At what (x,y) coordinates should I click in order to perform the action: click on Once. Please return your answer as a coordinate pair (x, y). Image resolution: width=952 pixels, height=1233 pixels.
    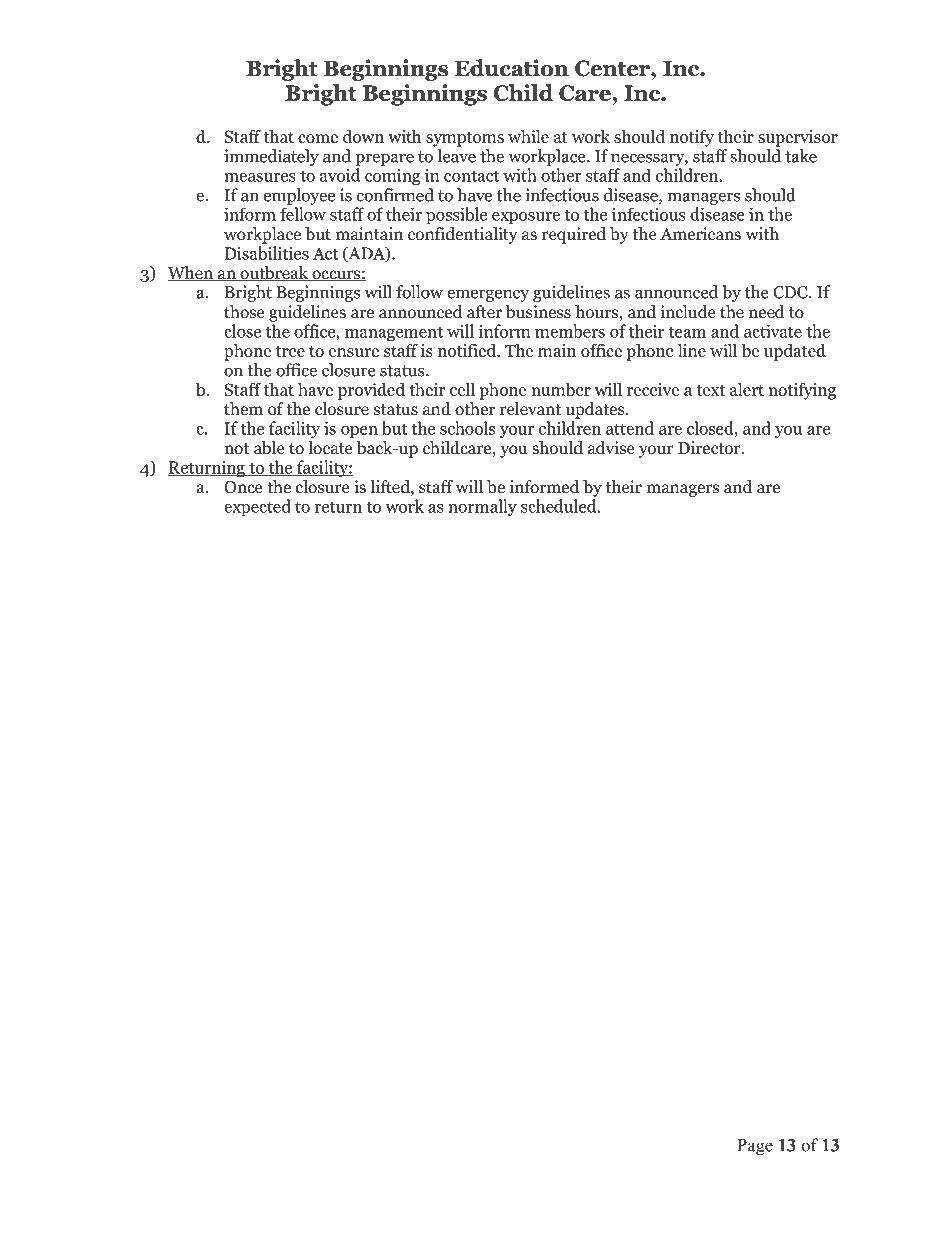
    Looking at the image, I should click on (243, 487).
